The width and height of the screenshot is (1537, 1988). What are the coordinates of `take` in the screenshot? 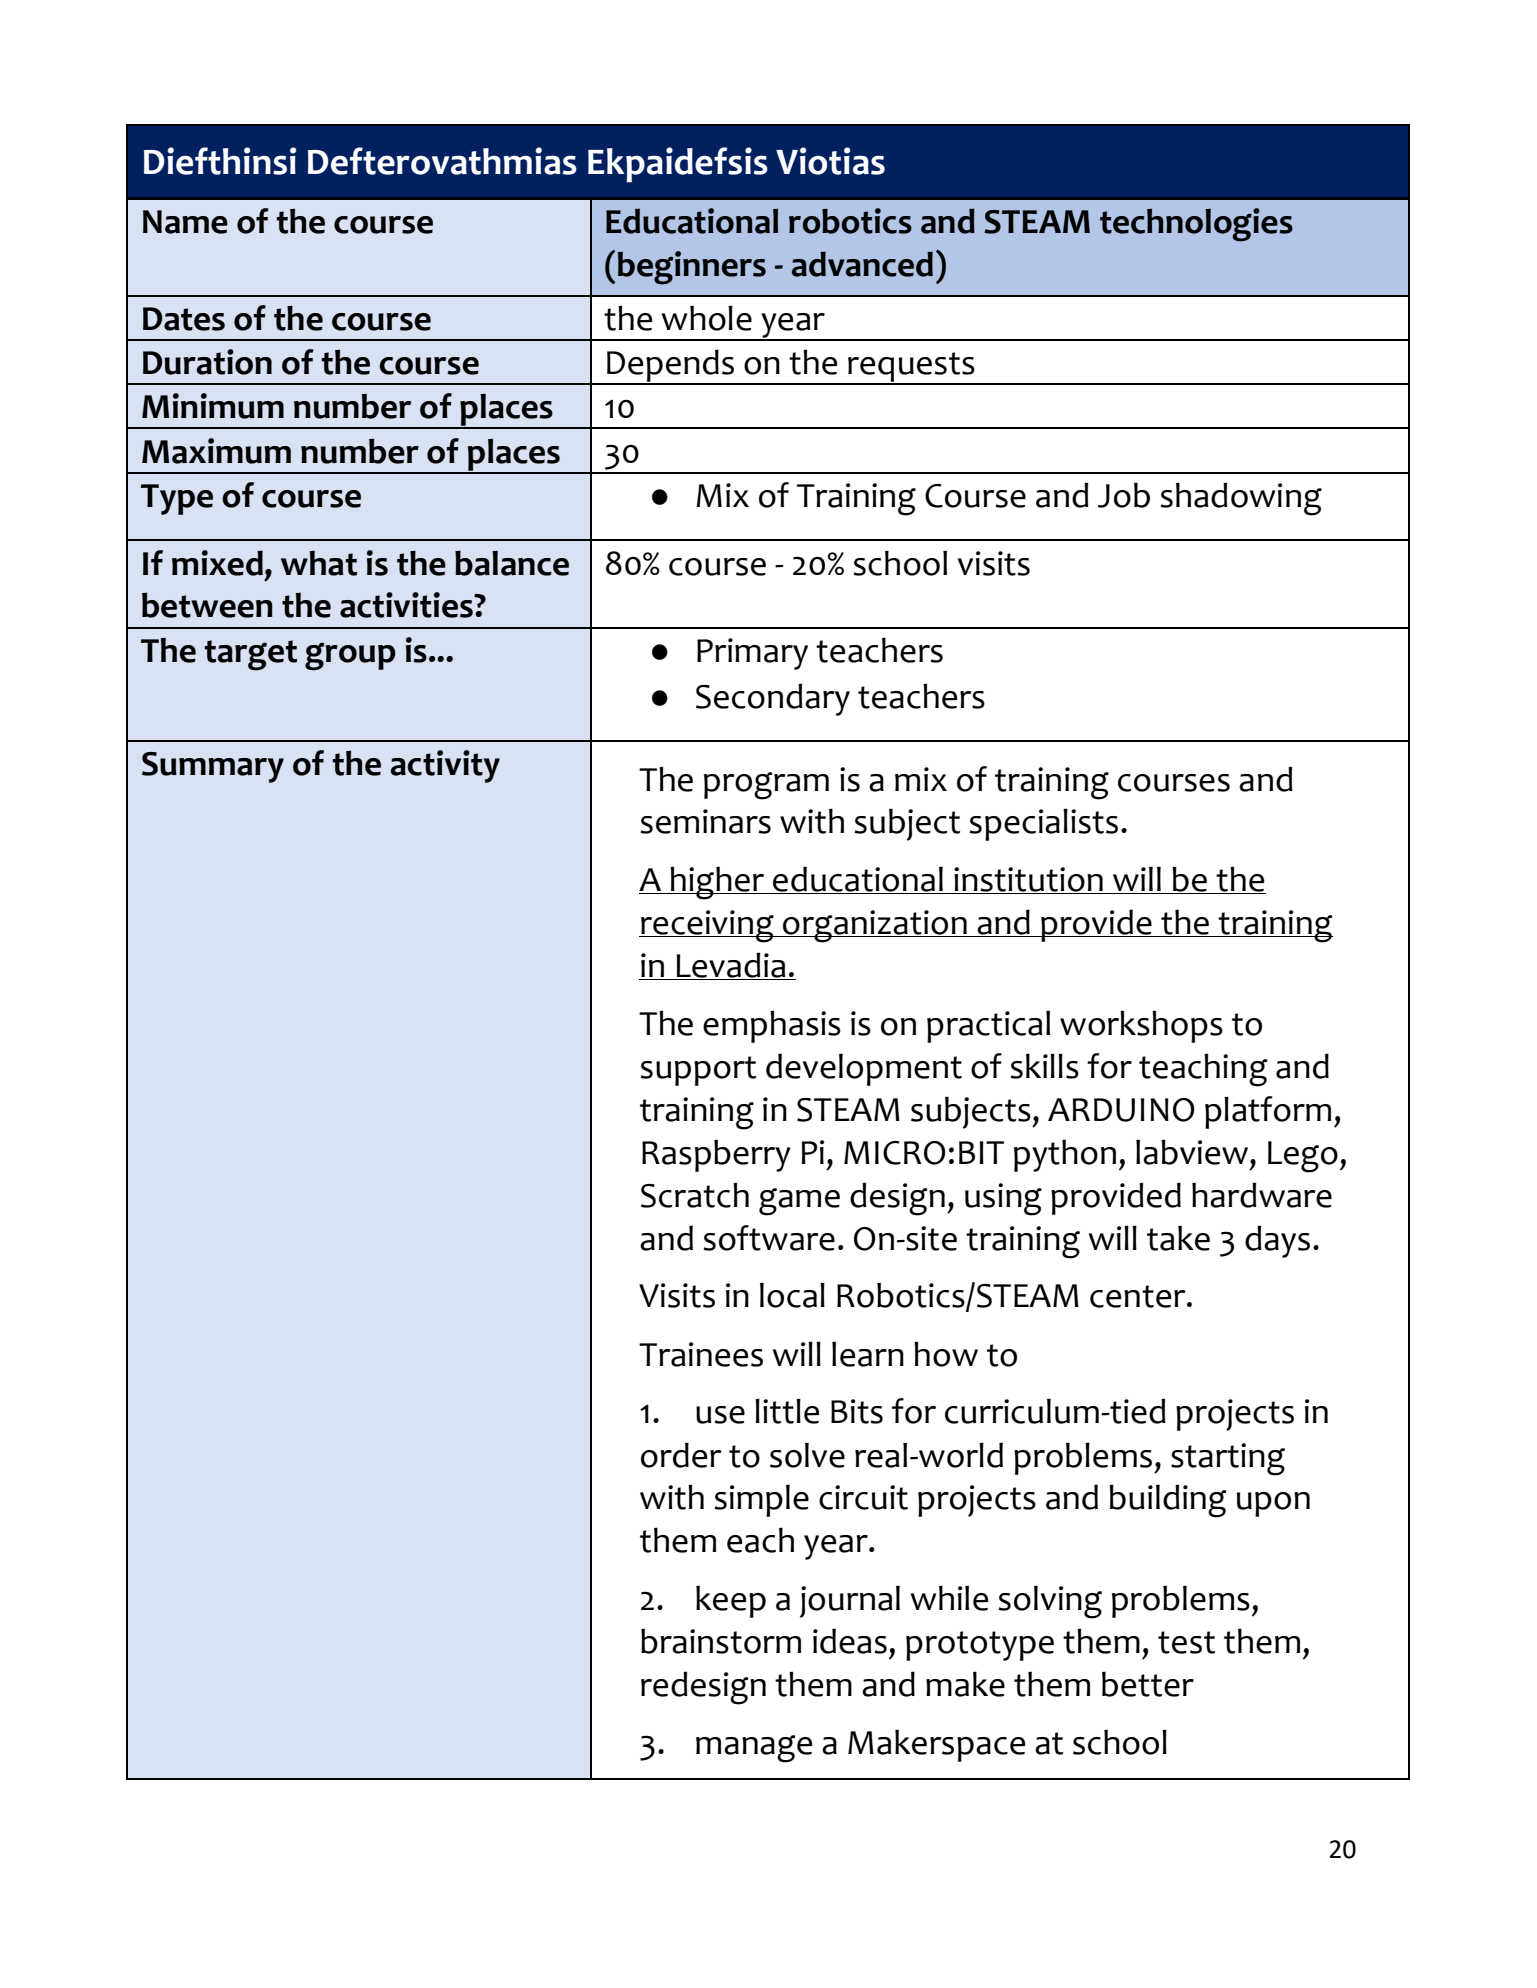 It's located at (1178, 1238).
